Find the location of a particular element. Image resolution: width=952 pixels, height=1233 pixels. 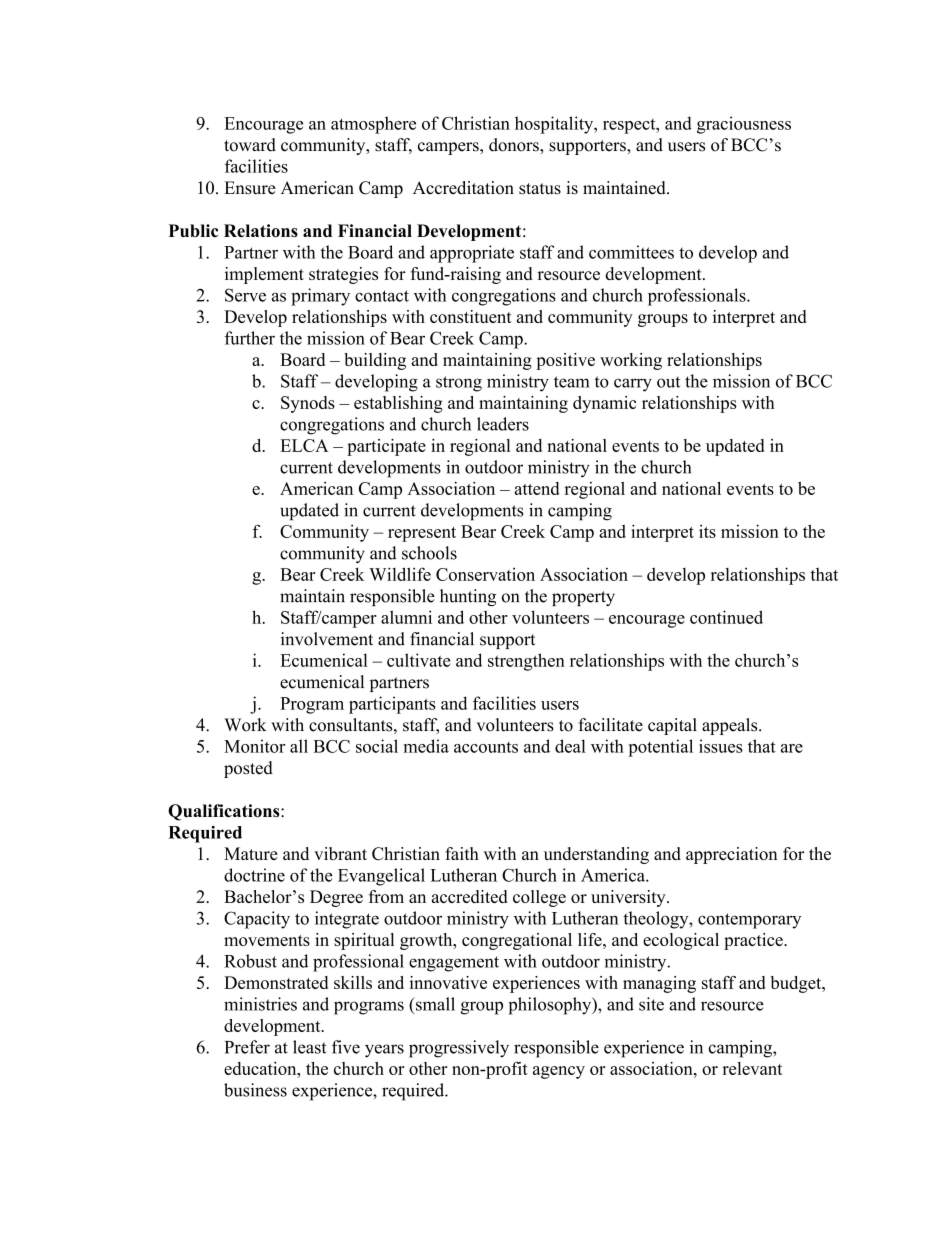

donors is located at coordinates (515, 145).
